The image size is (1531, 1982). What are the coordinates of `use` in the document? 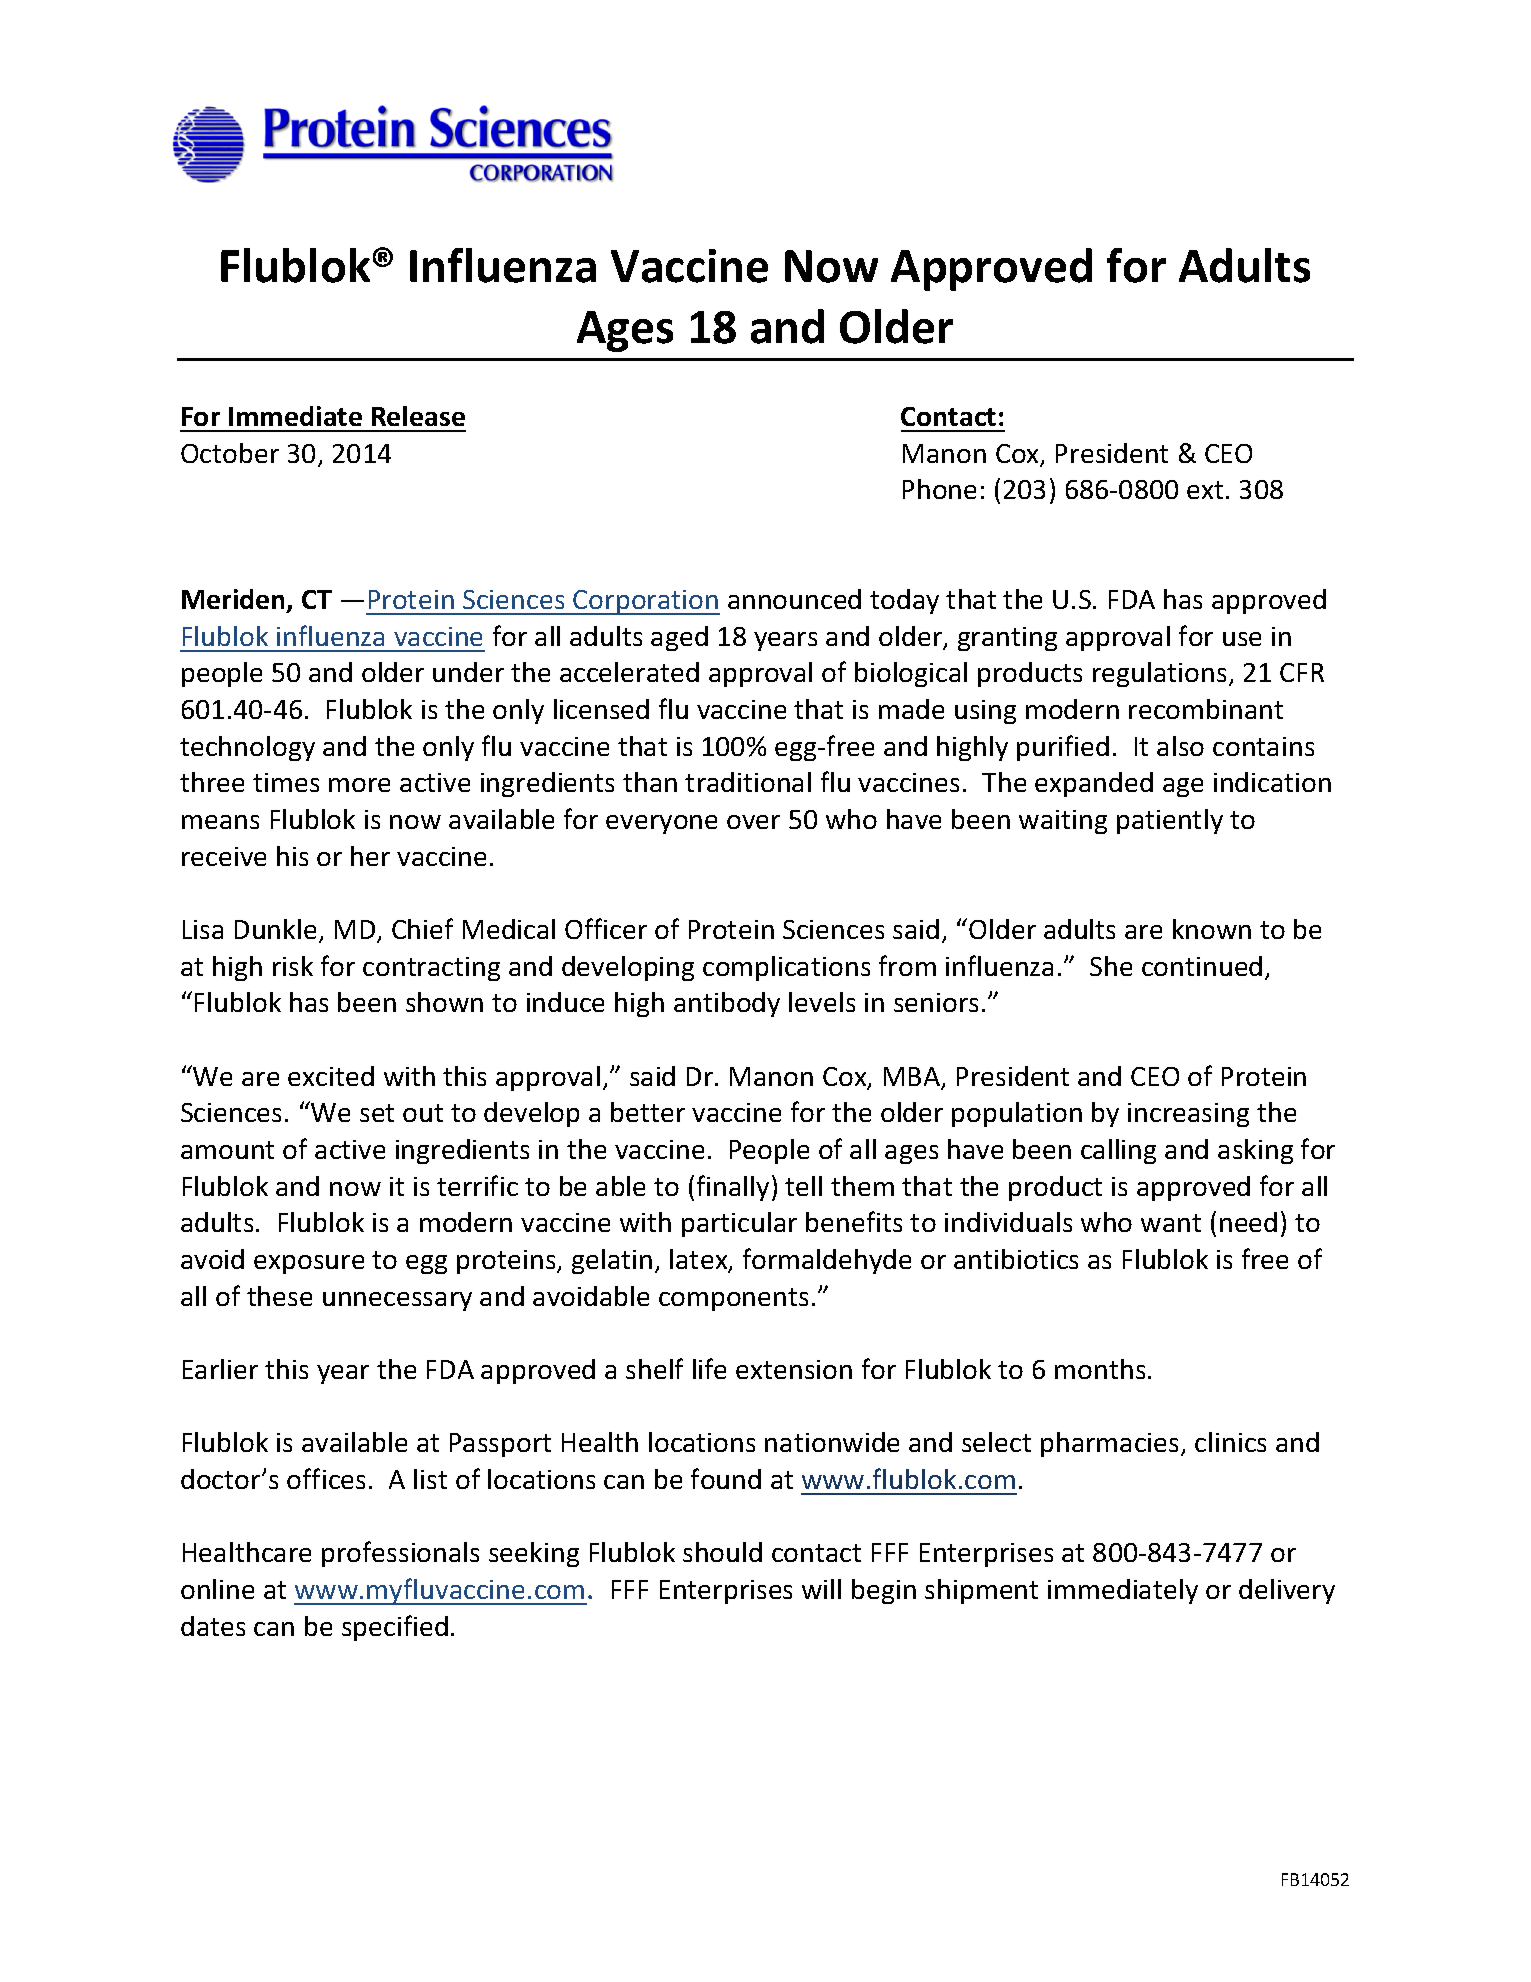 It's located at (1242, 639).
